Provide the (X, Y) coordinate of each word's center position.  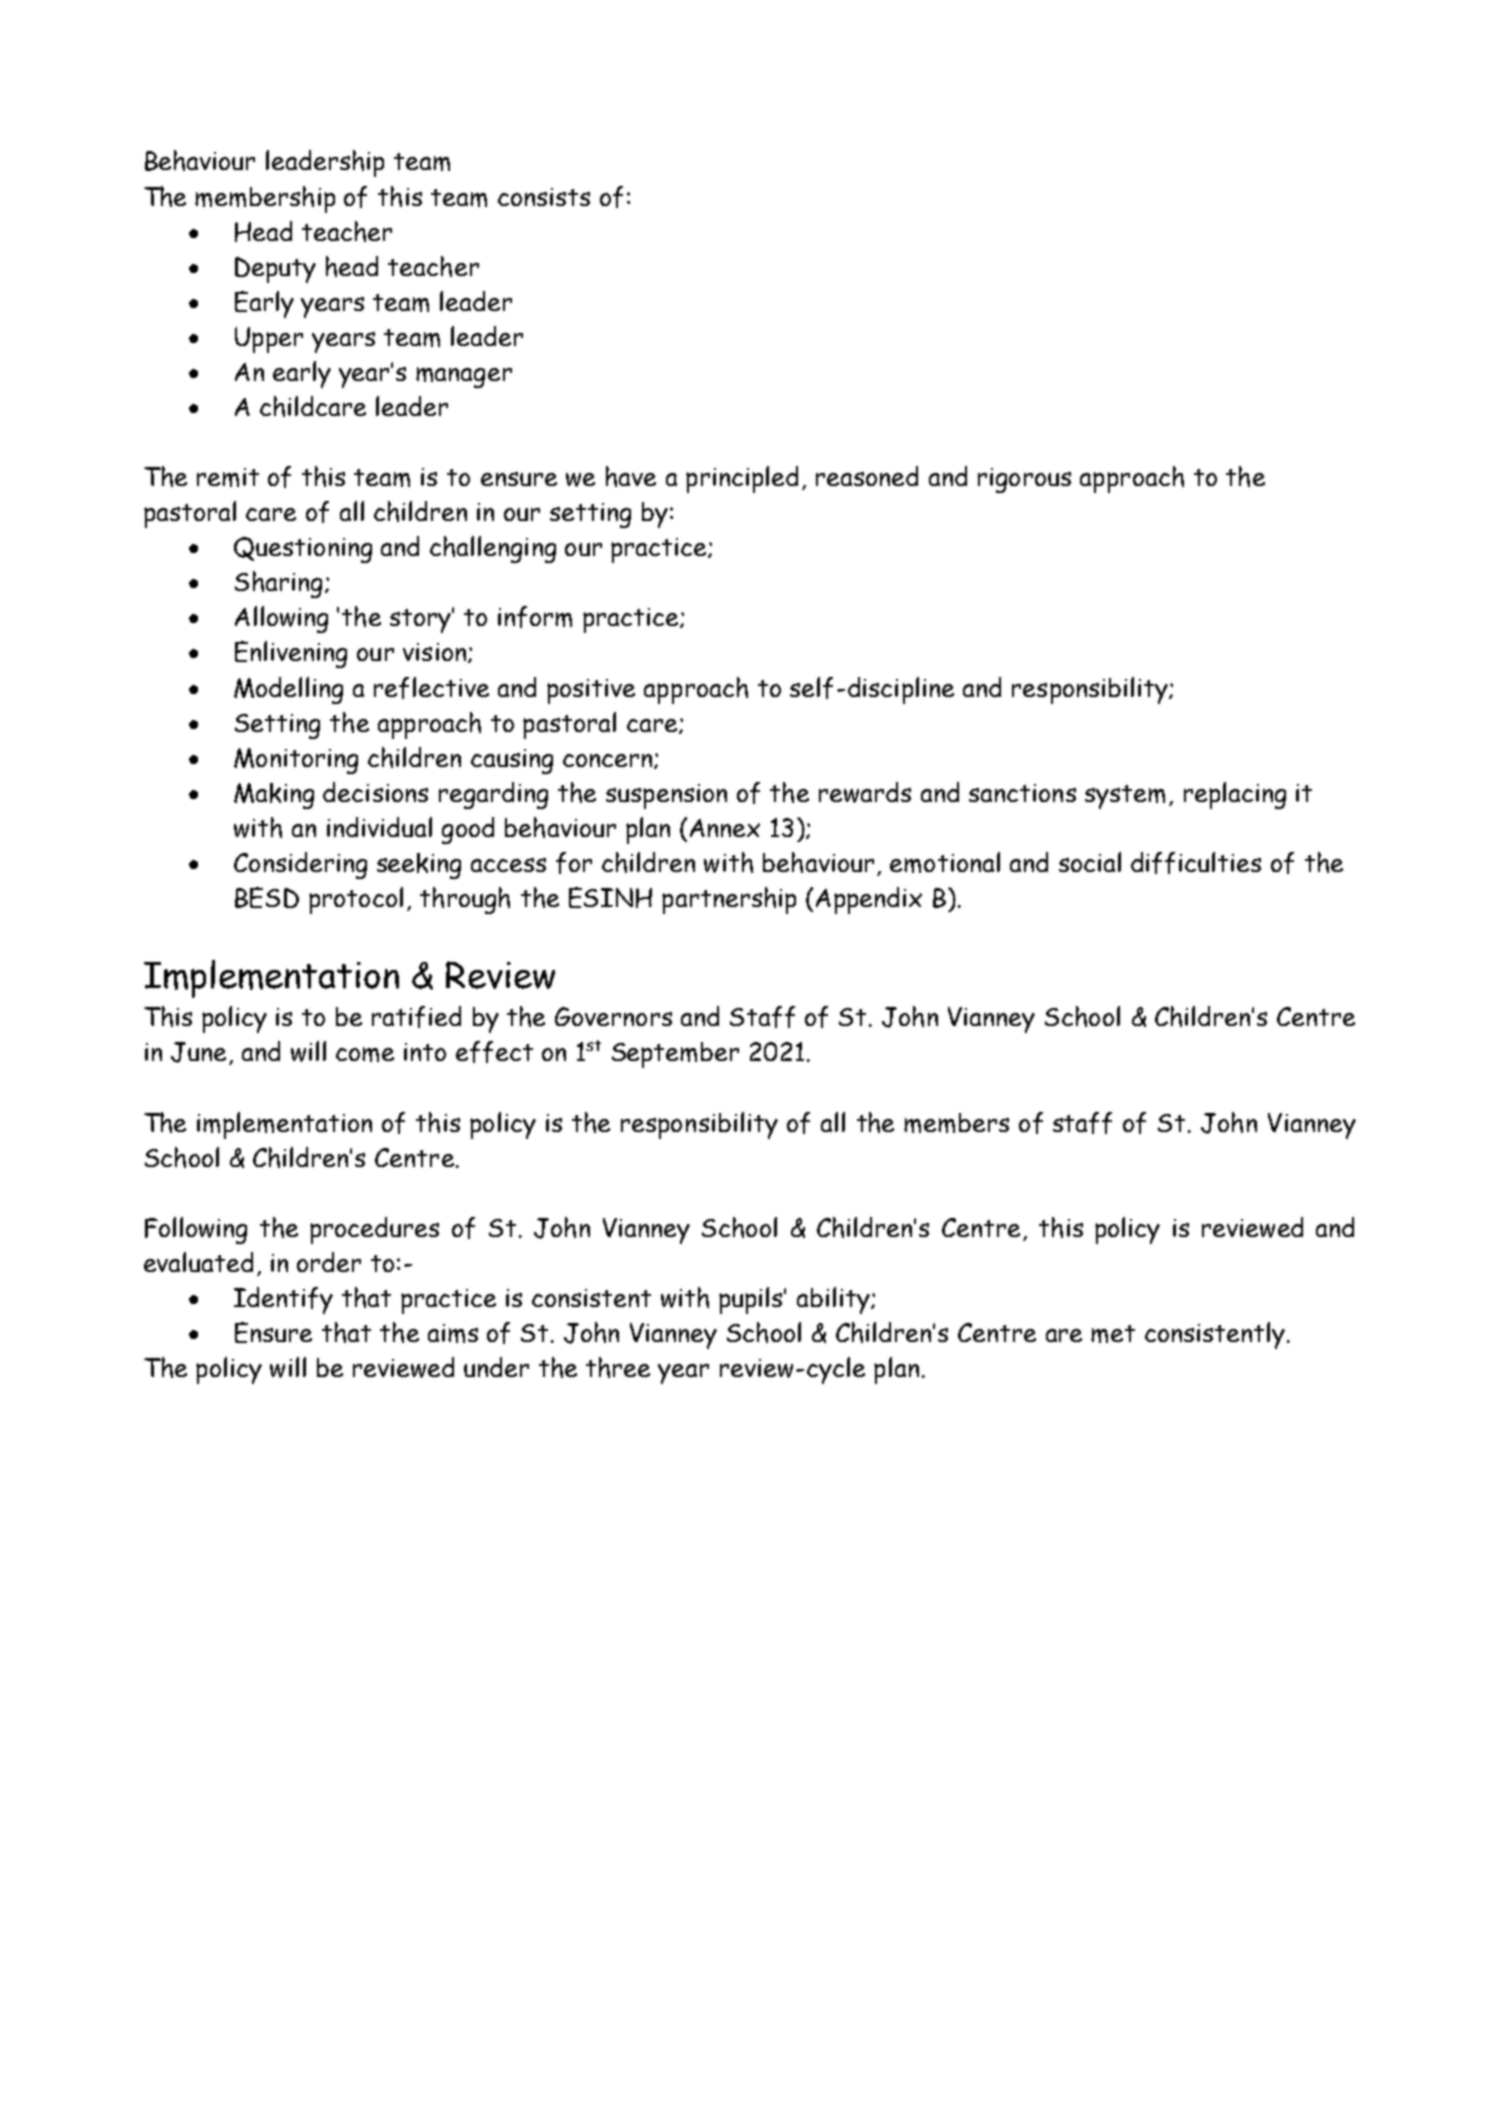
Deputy (275, 270)
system (1125, 797)
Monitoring (296, 761)
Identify (283, 1300)
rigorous (1024, 480)
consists (544, 197)
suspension (666, 796)
